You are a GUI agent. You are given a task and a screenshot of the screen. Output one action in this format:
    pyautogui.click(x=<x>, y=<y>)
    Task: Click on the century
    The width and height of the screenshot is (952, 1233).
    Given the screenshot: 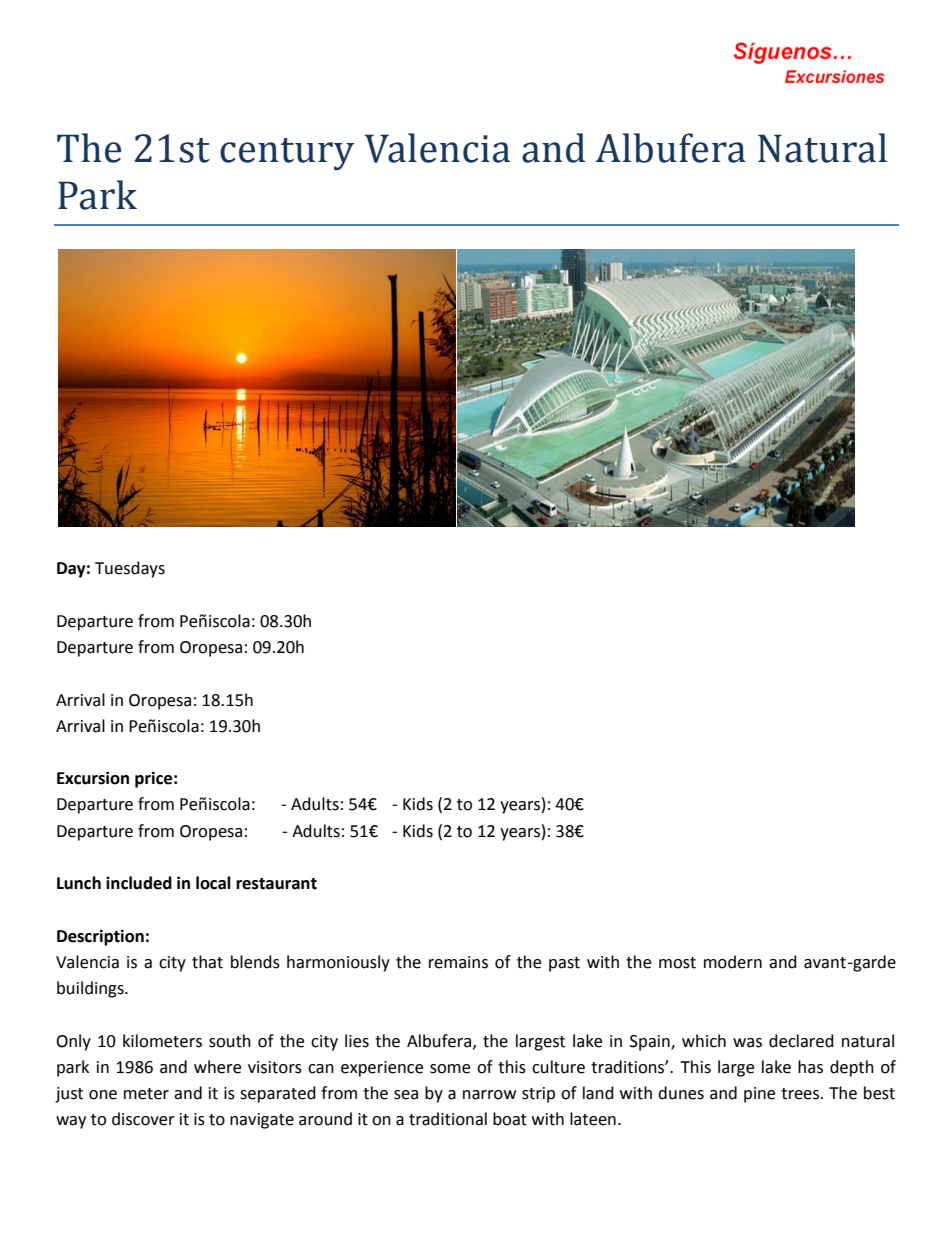 What is the action you would take?
    pyautogui.click(x=287, y=154)
